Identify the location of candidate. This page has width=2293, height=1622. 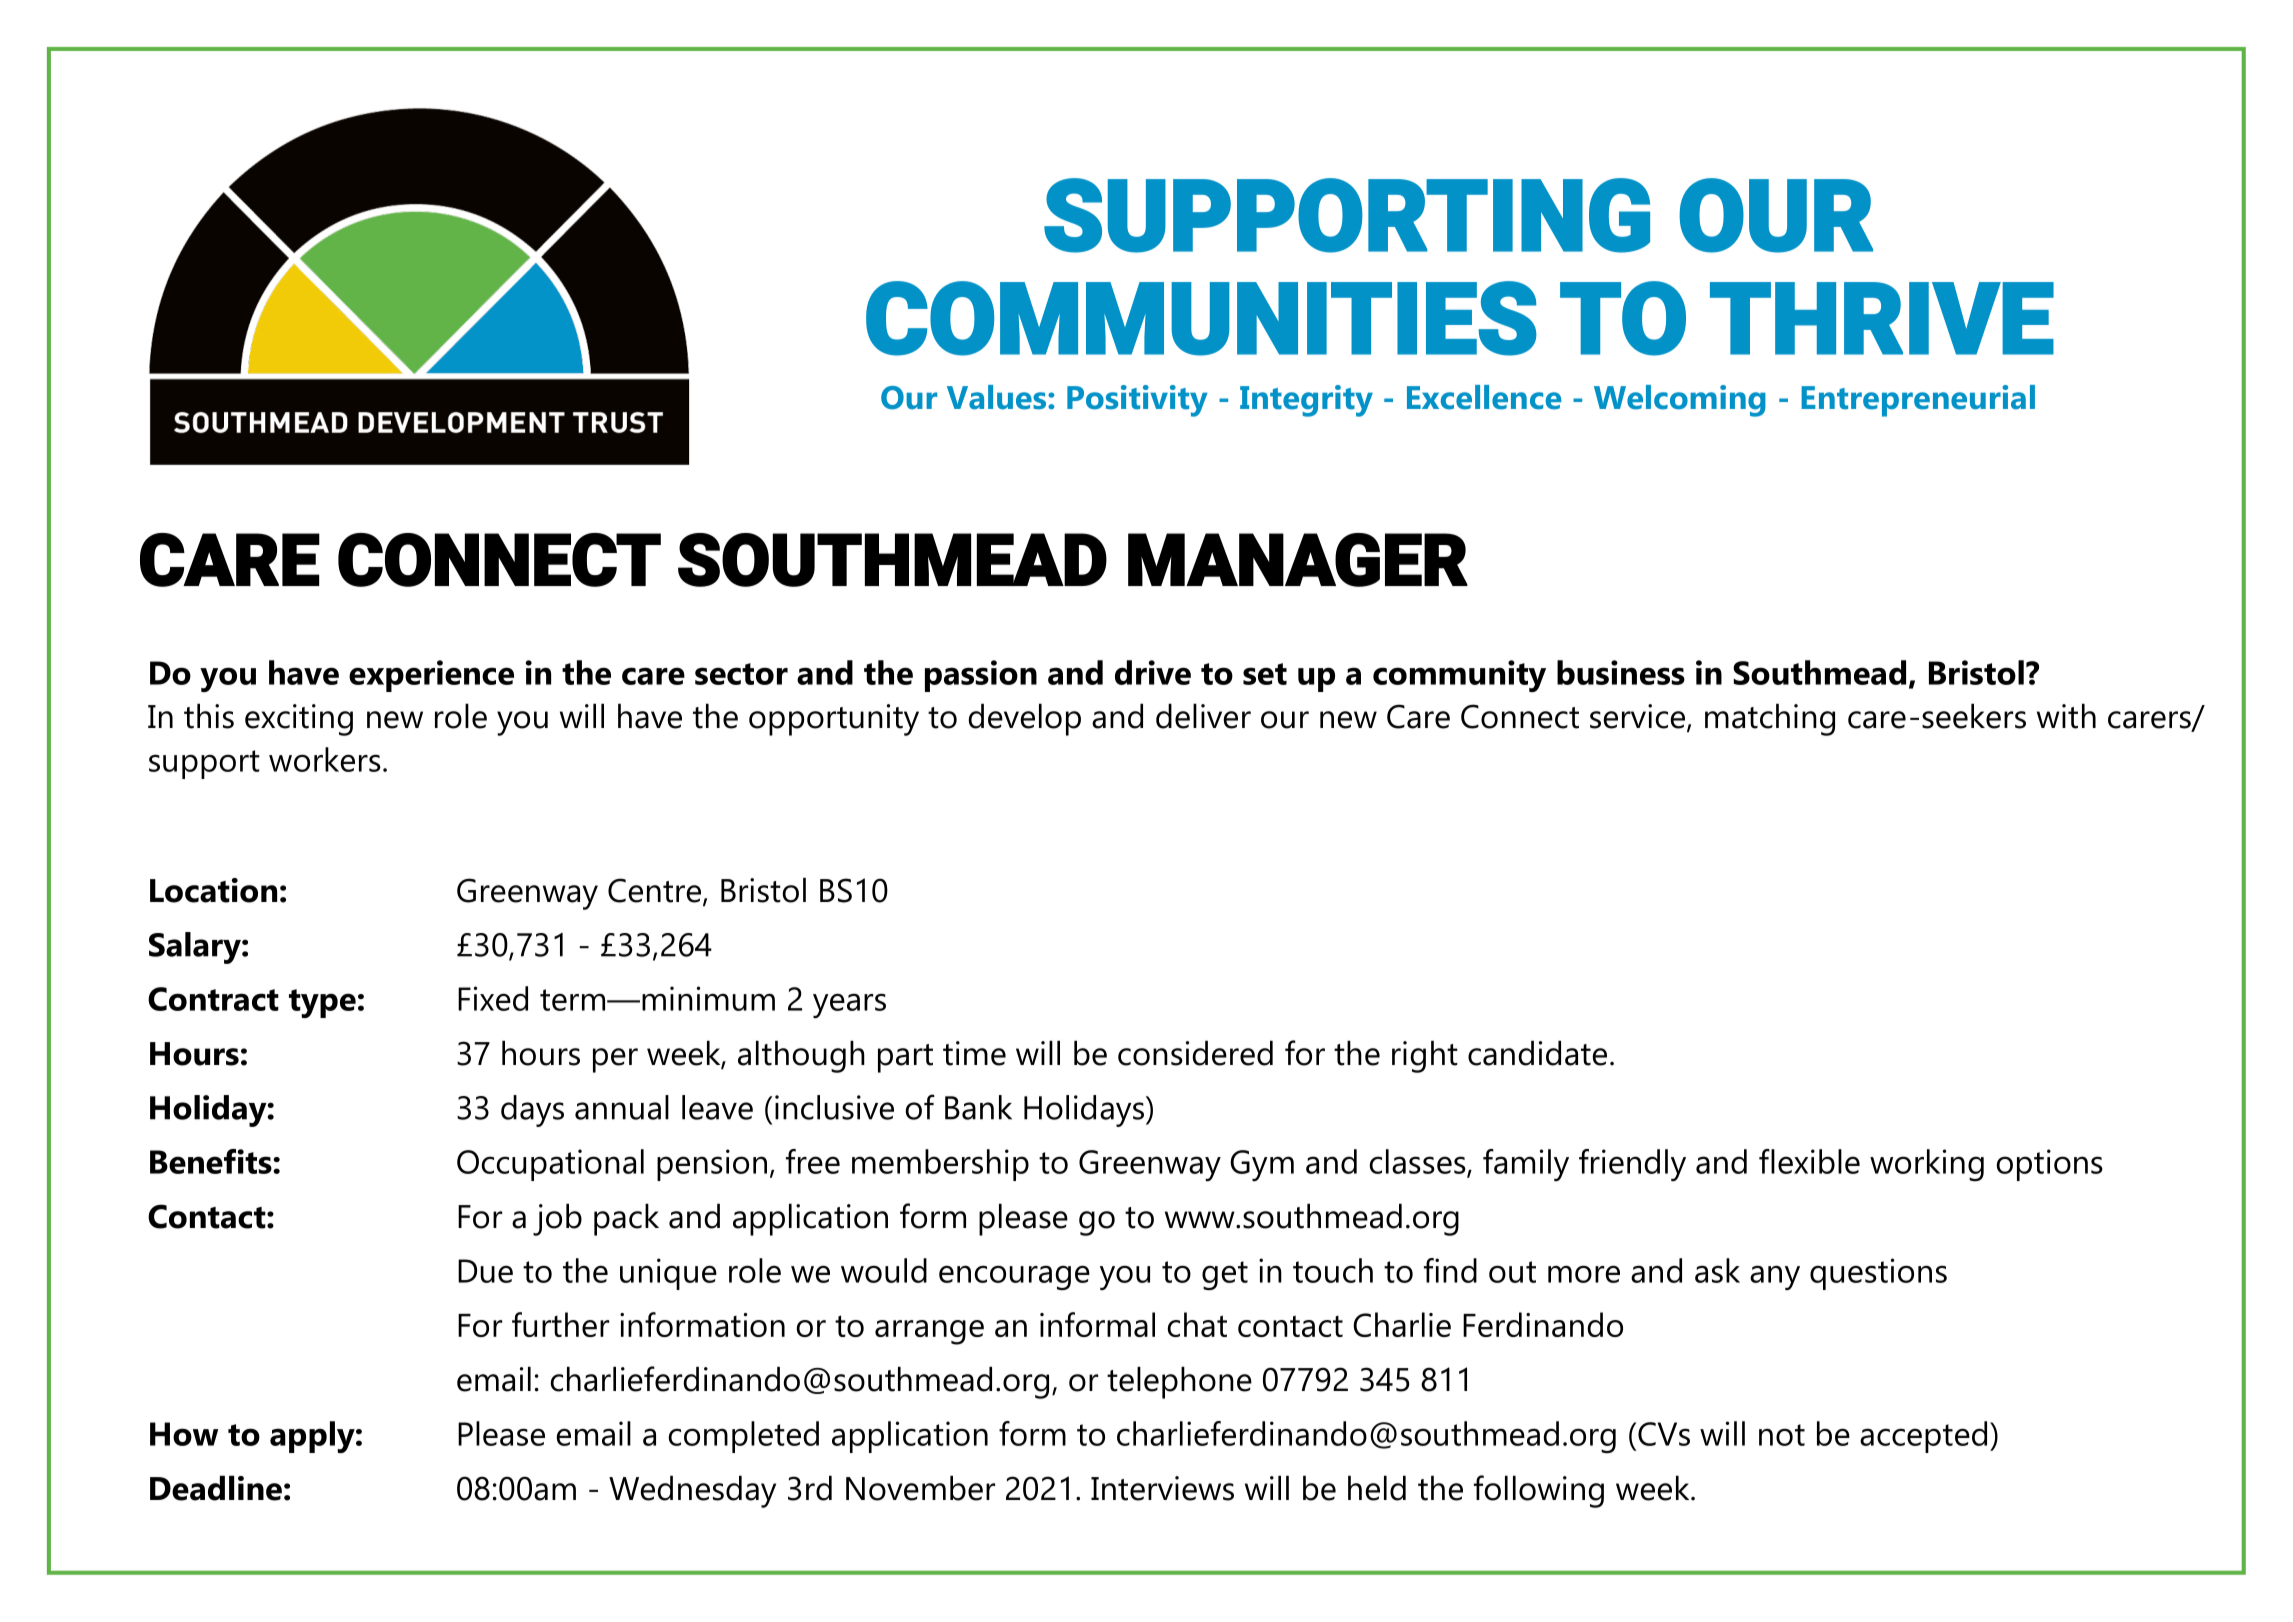
(1537, 1053).
